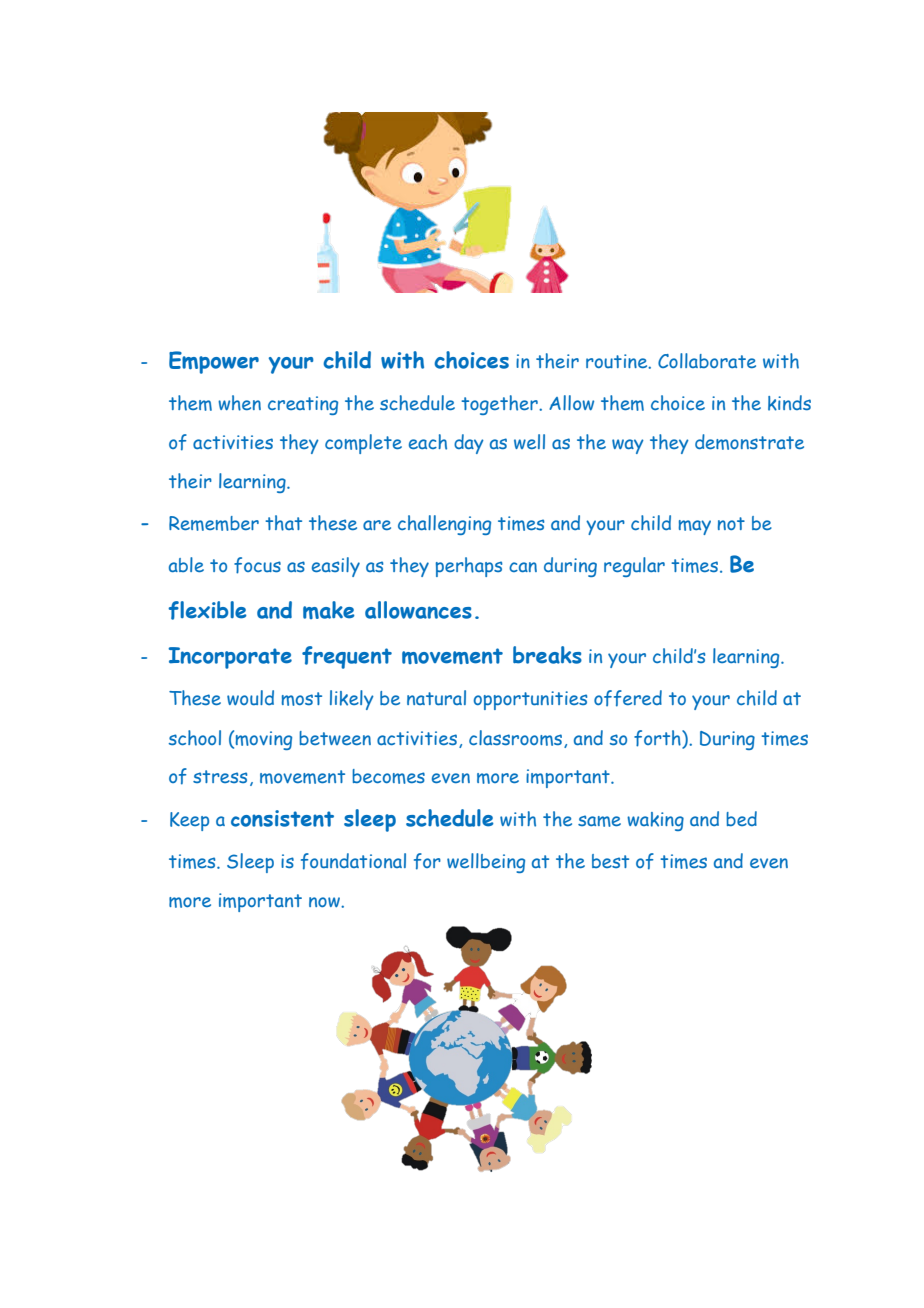 This screenshot has width=924, height=1308. I want to click on together, so click(500, 405).
